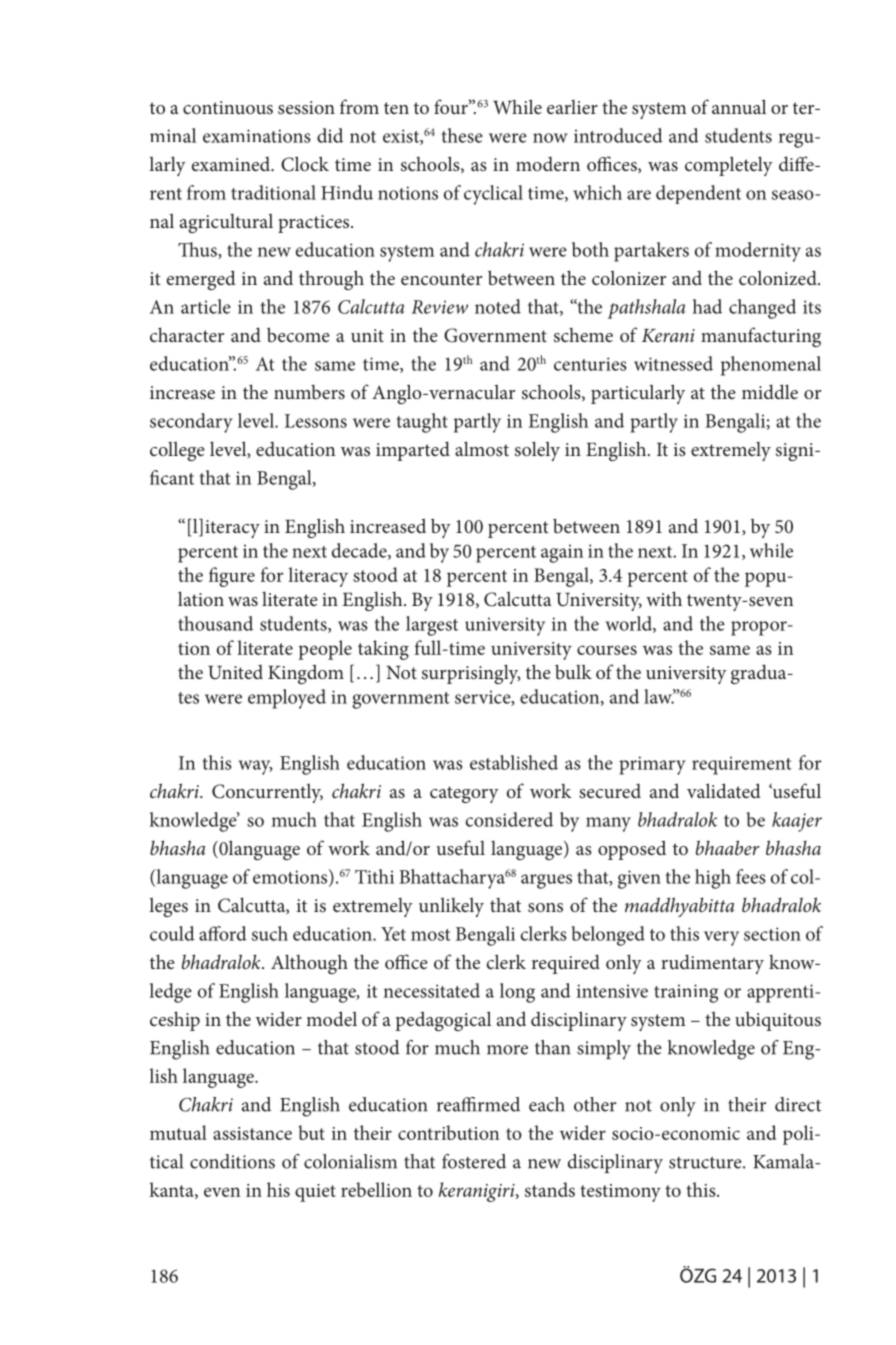 Image resolution: width=896 pixels, height=1345 pixels. I want to click on with, so click(664, 598).
